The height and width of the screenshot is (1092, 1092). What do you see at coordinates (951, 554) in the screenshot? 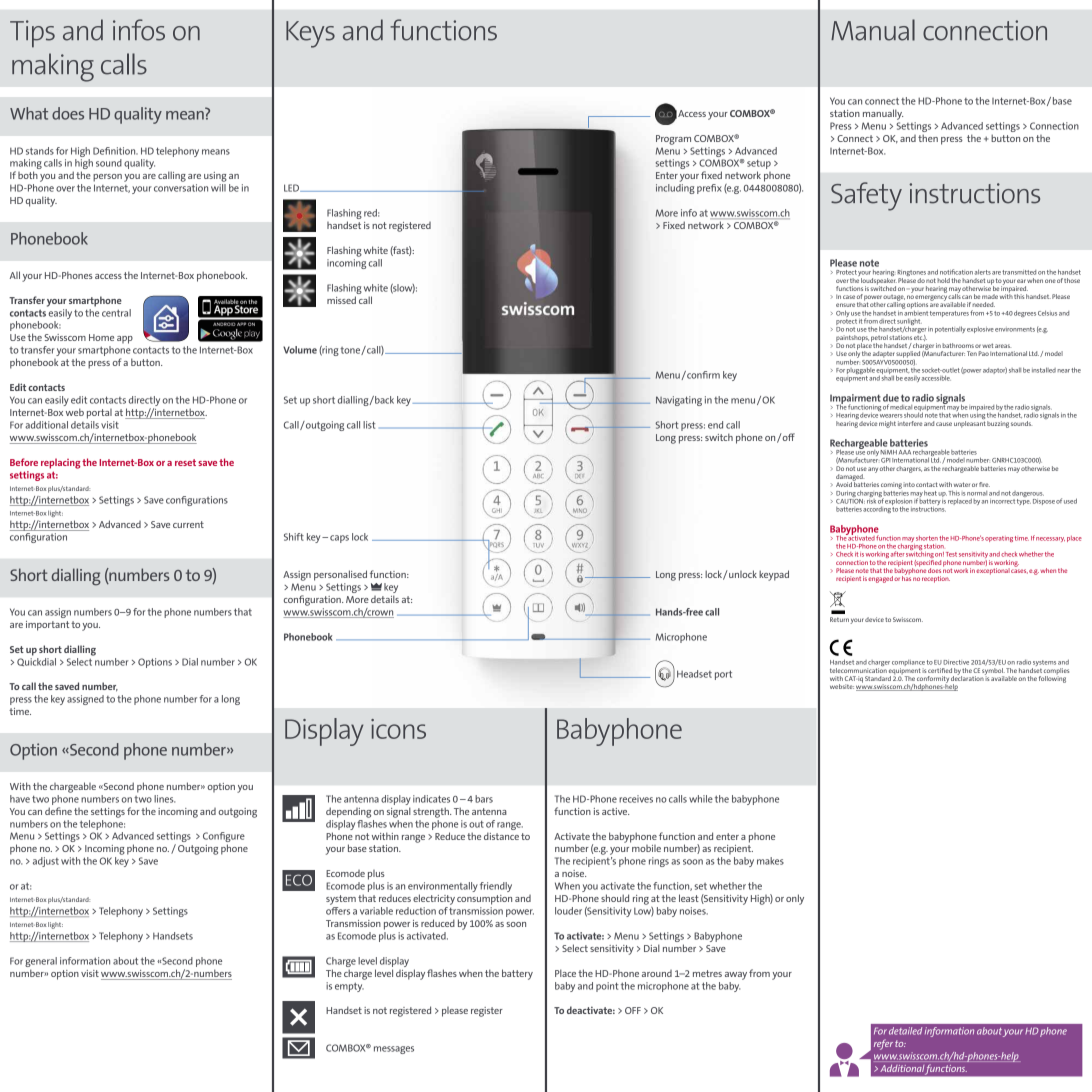
I see `Test` at bounding box center [951, 554].
